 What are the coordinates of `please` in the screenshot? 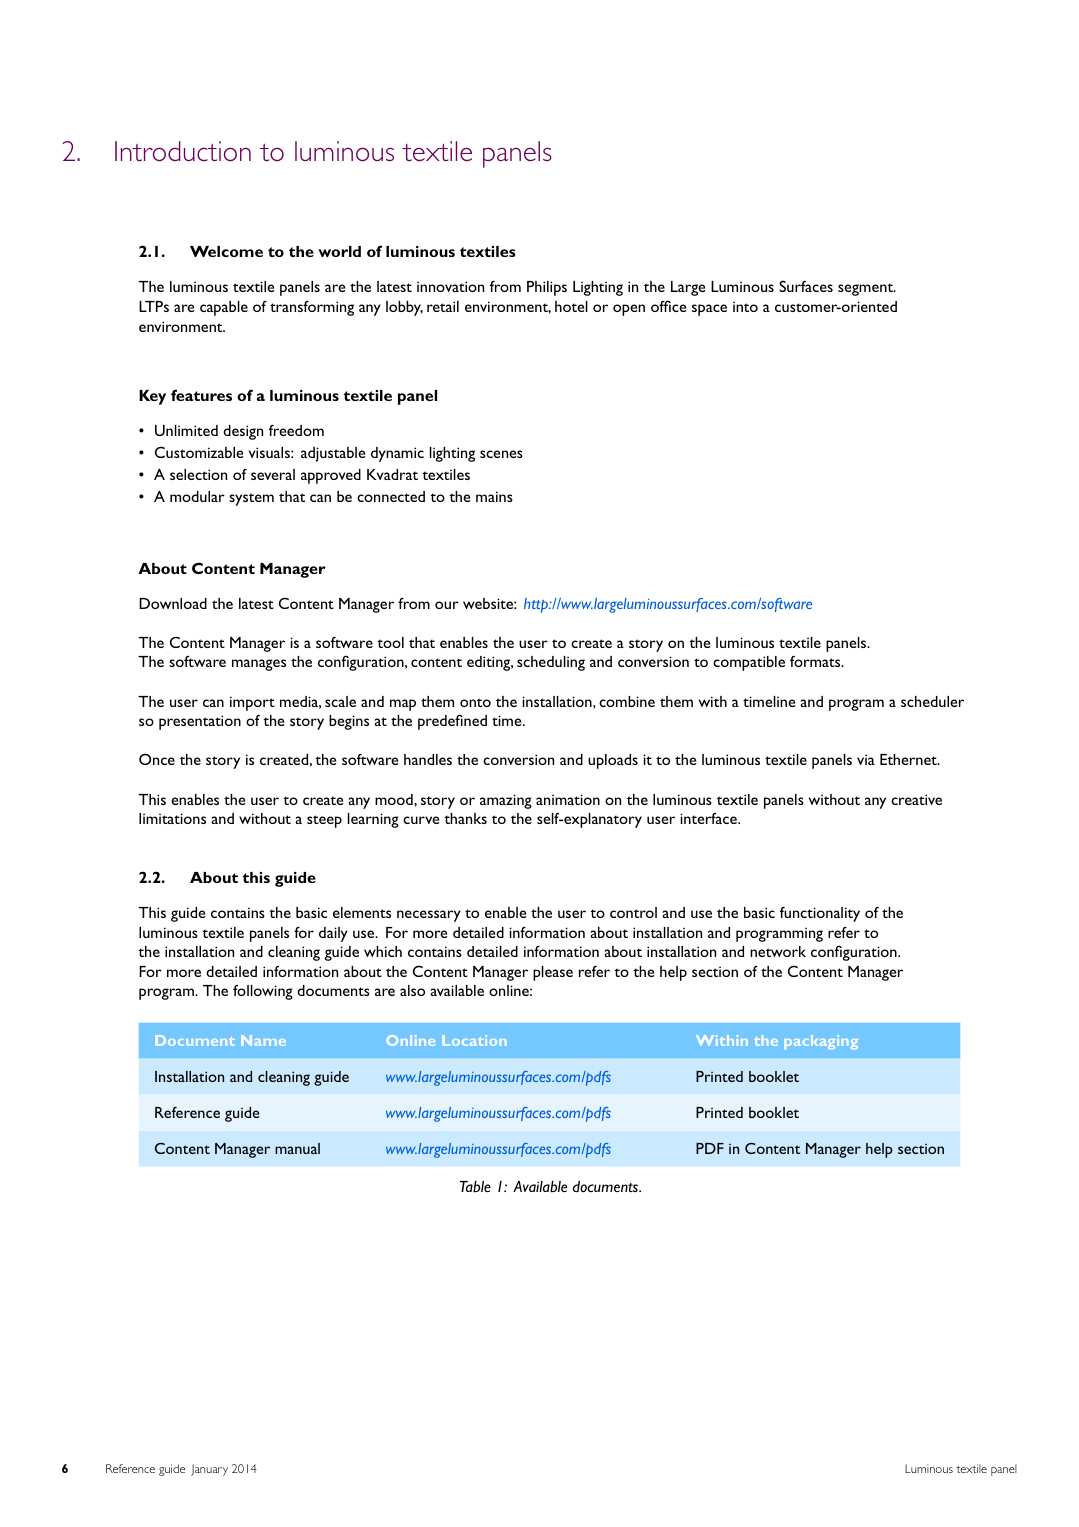 It's located at (553, 973).
